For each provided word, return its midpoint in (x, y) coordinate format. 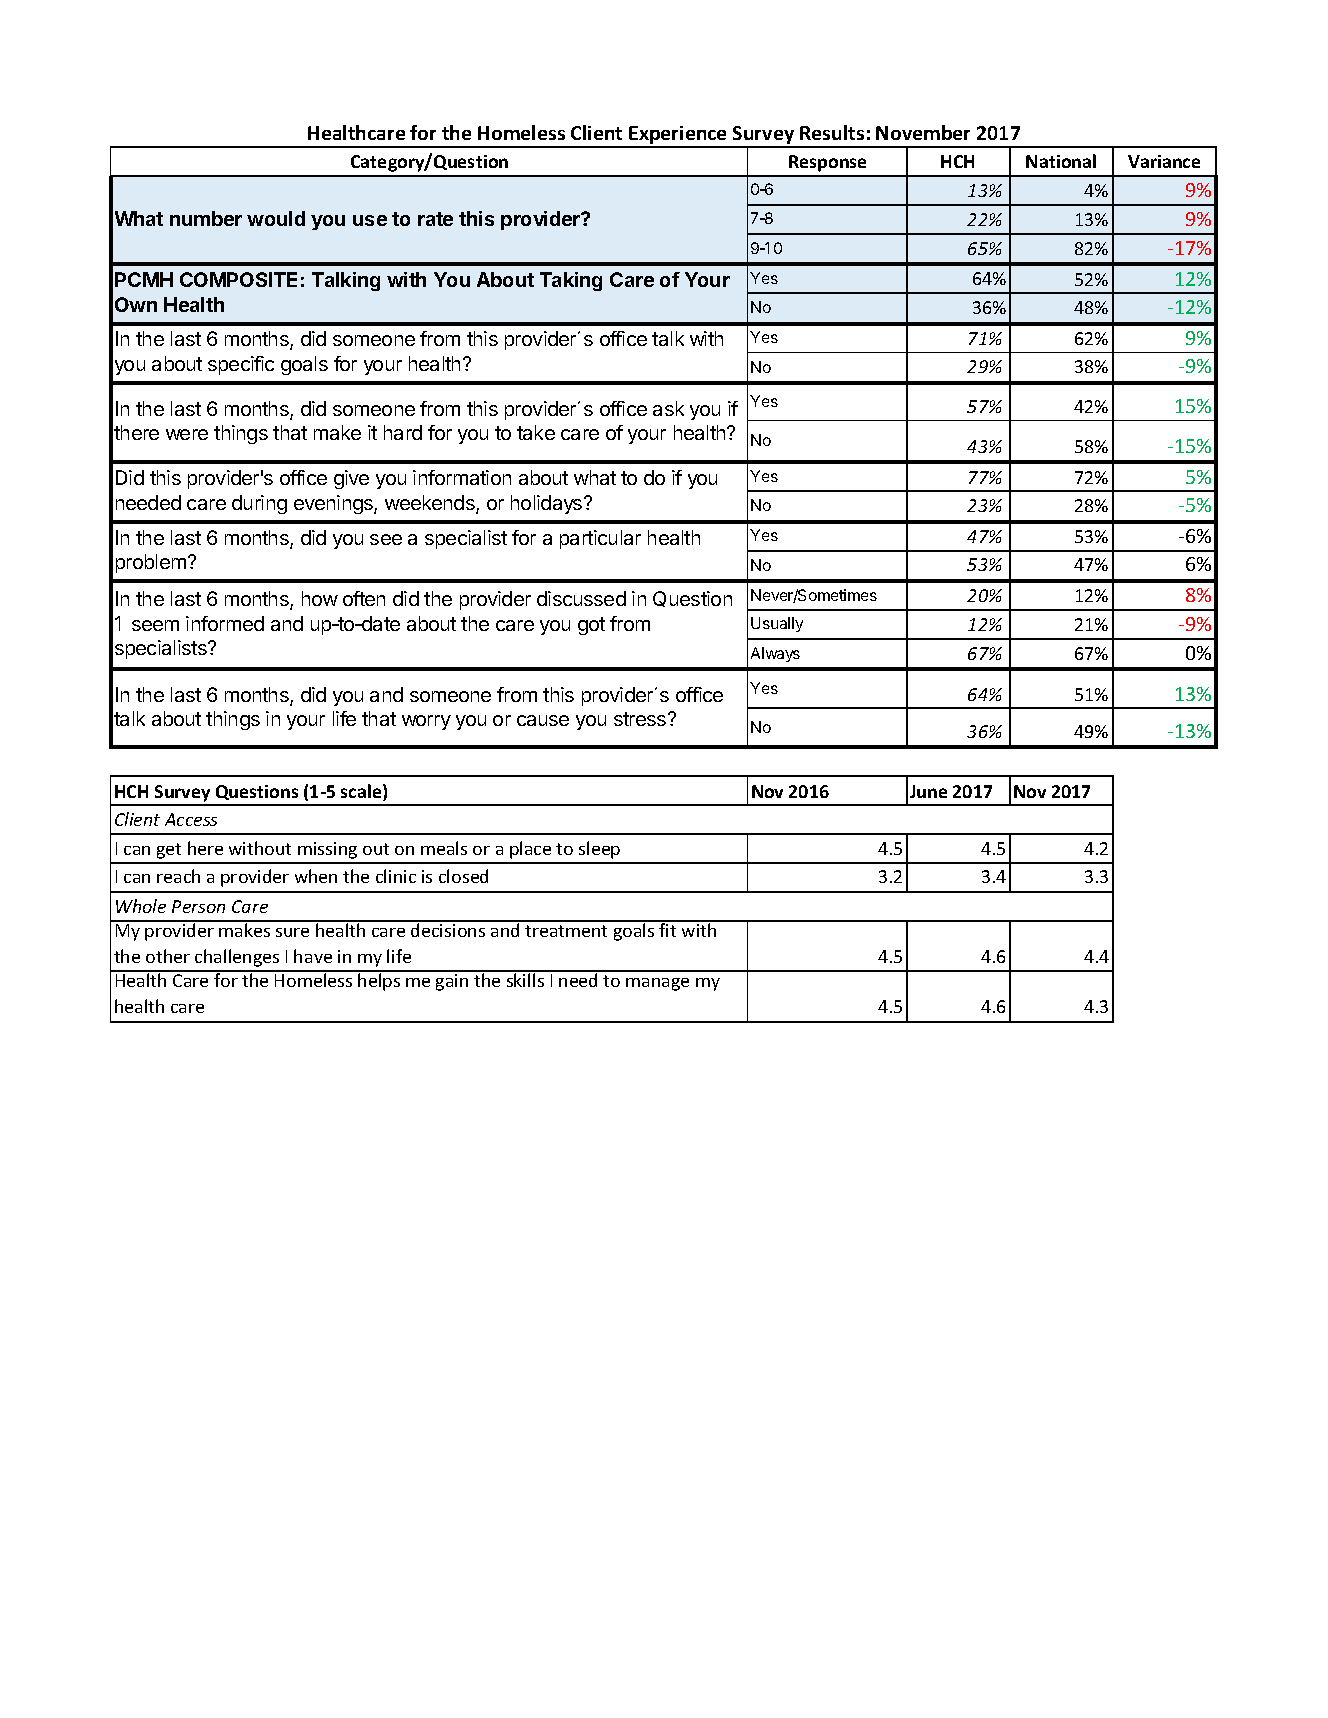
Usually (777, 624)
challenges (237, 958)
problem (151, 563)
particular (600, 539)
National (1061, 161)
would (276, 218)
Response (827, 163)
